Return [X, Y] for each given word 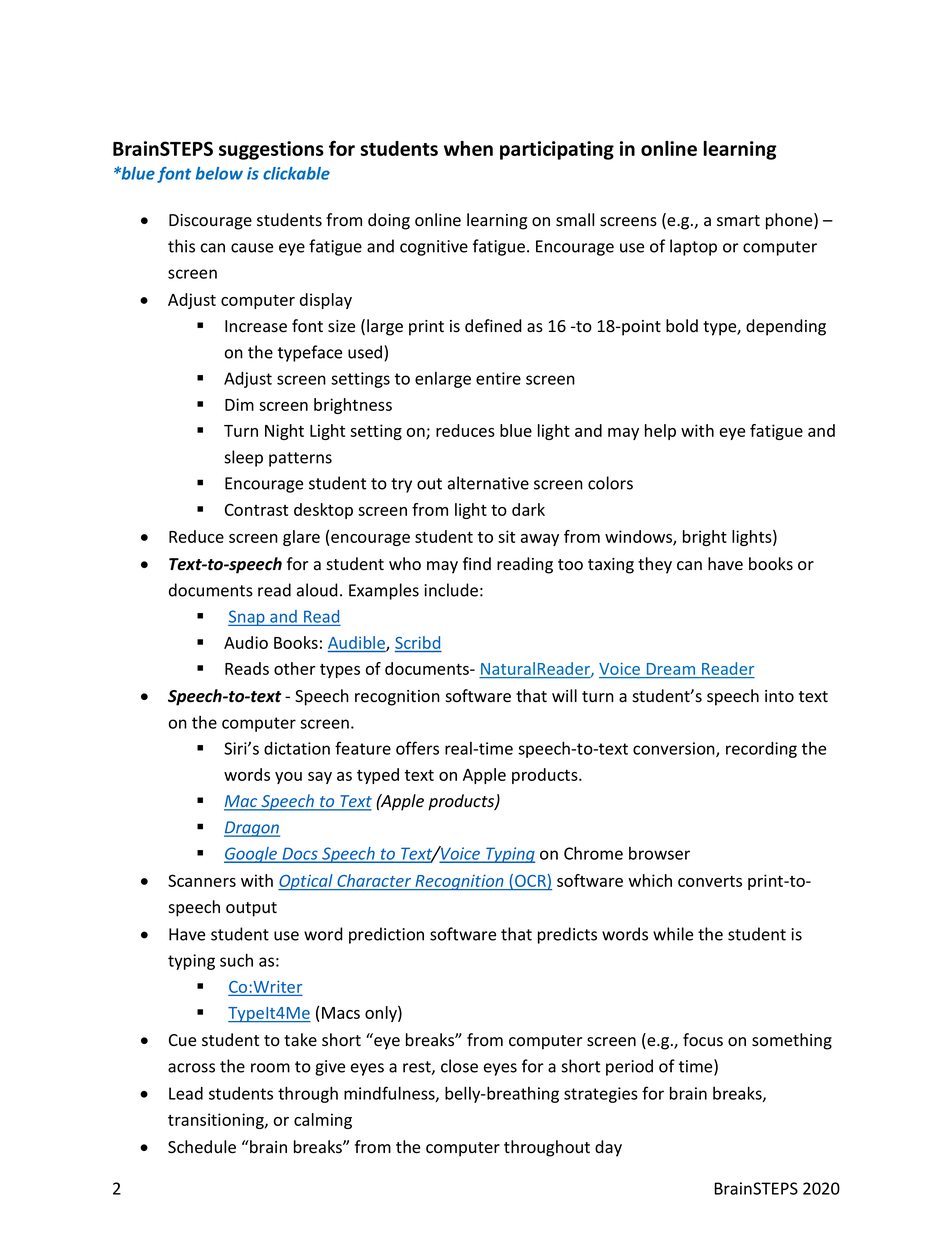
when [468, 148]
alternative [488, 483]
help [660, 432]
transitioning [217, 1121]
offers [417, 748]
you [288, 778]
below [219, 173]
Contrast [256, 509]
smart [738, 221]
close [459, 1066]
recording [761, 750]
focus [703, 1040]
